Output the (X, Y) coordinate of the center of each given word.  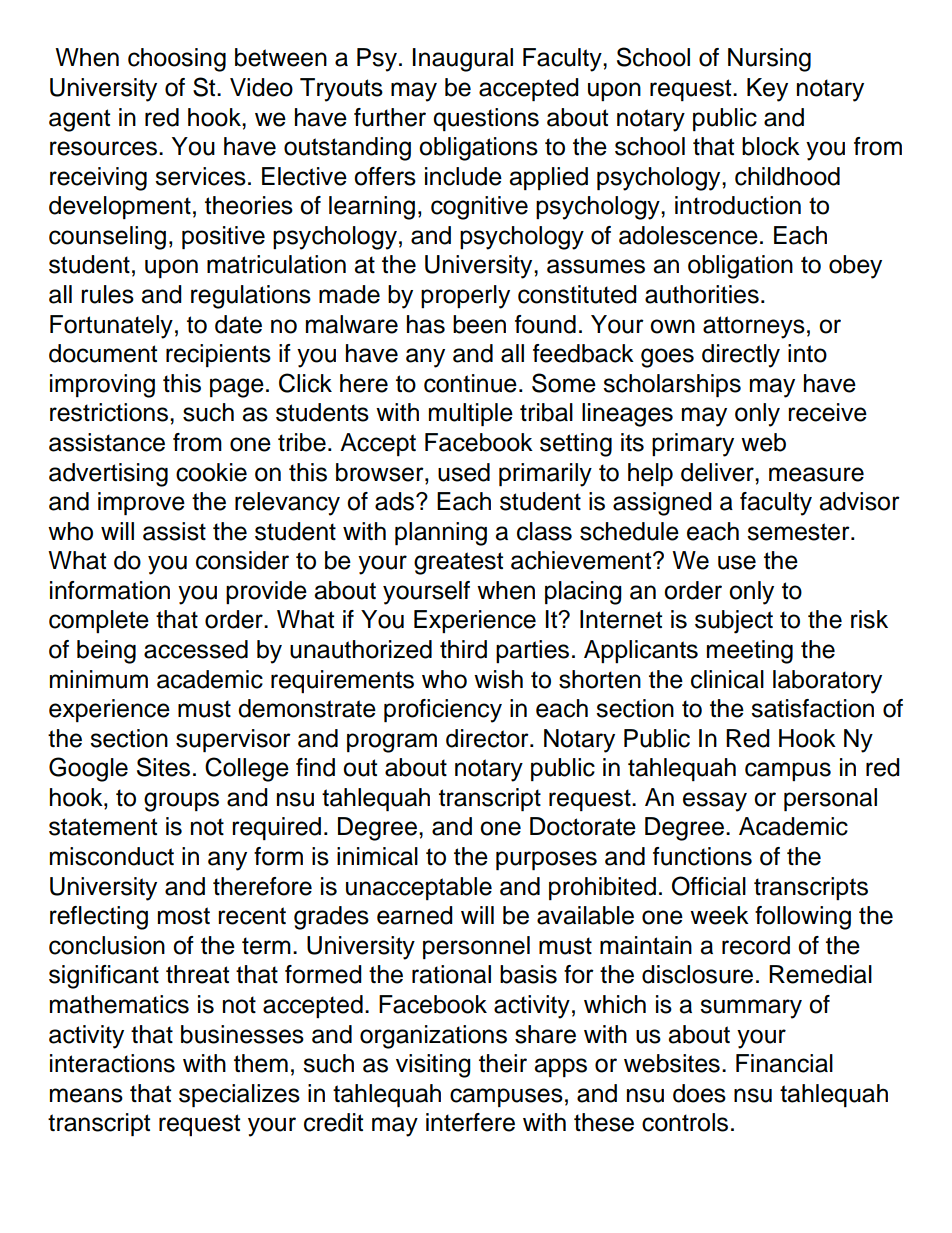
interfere (470, 1122)
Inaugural (463, 60)
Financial (784, 1063)
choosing (177, 60)
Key (767, 90)
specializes (239, 1095)
